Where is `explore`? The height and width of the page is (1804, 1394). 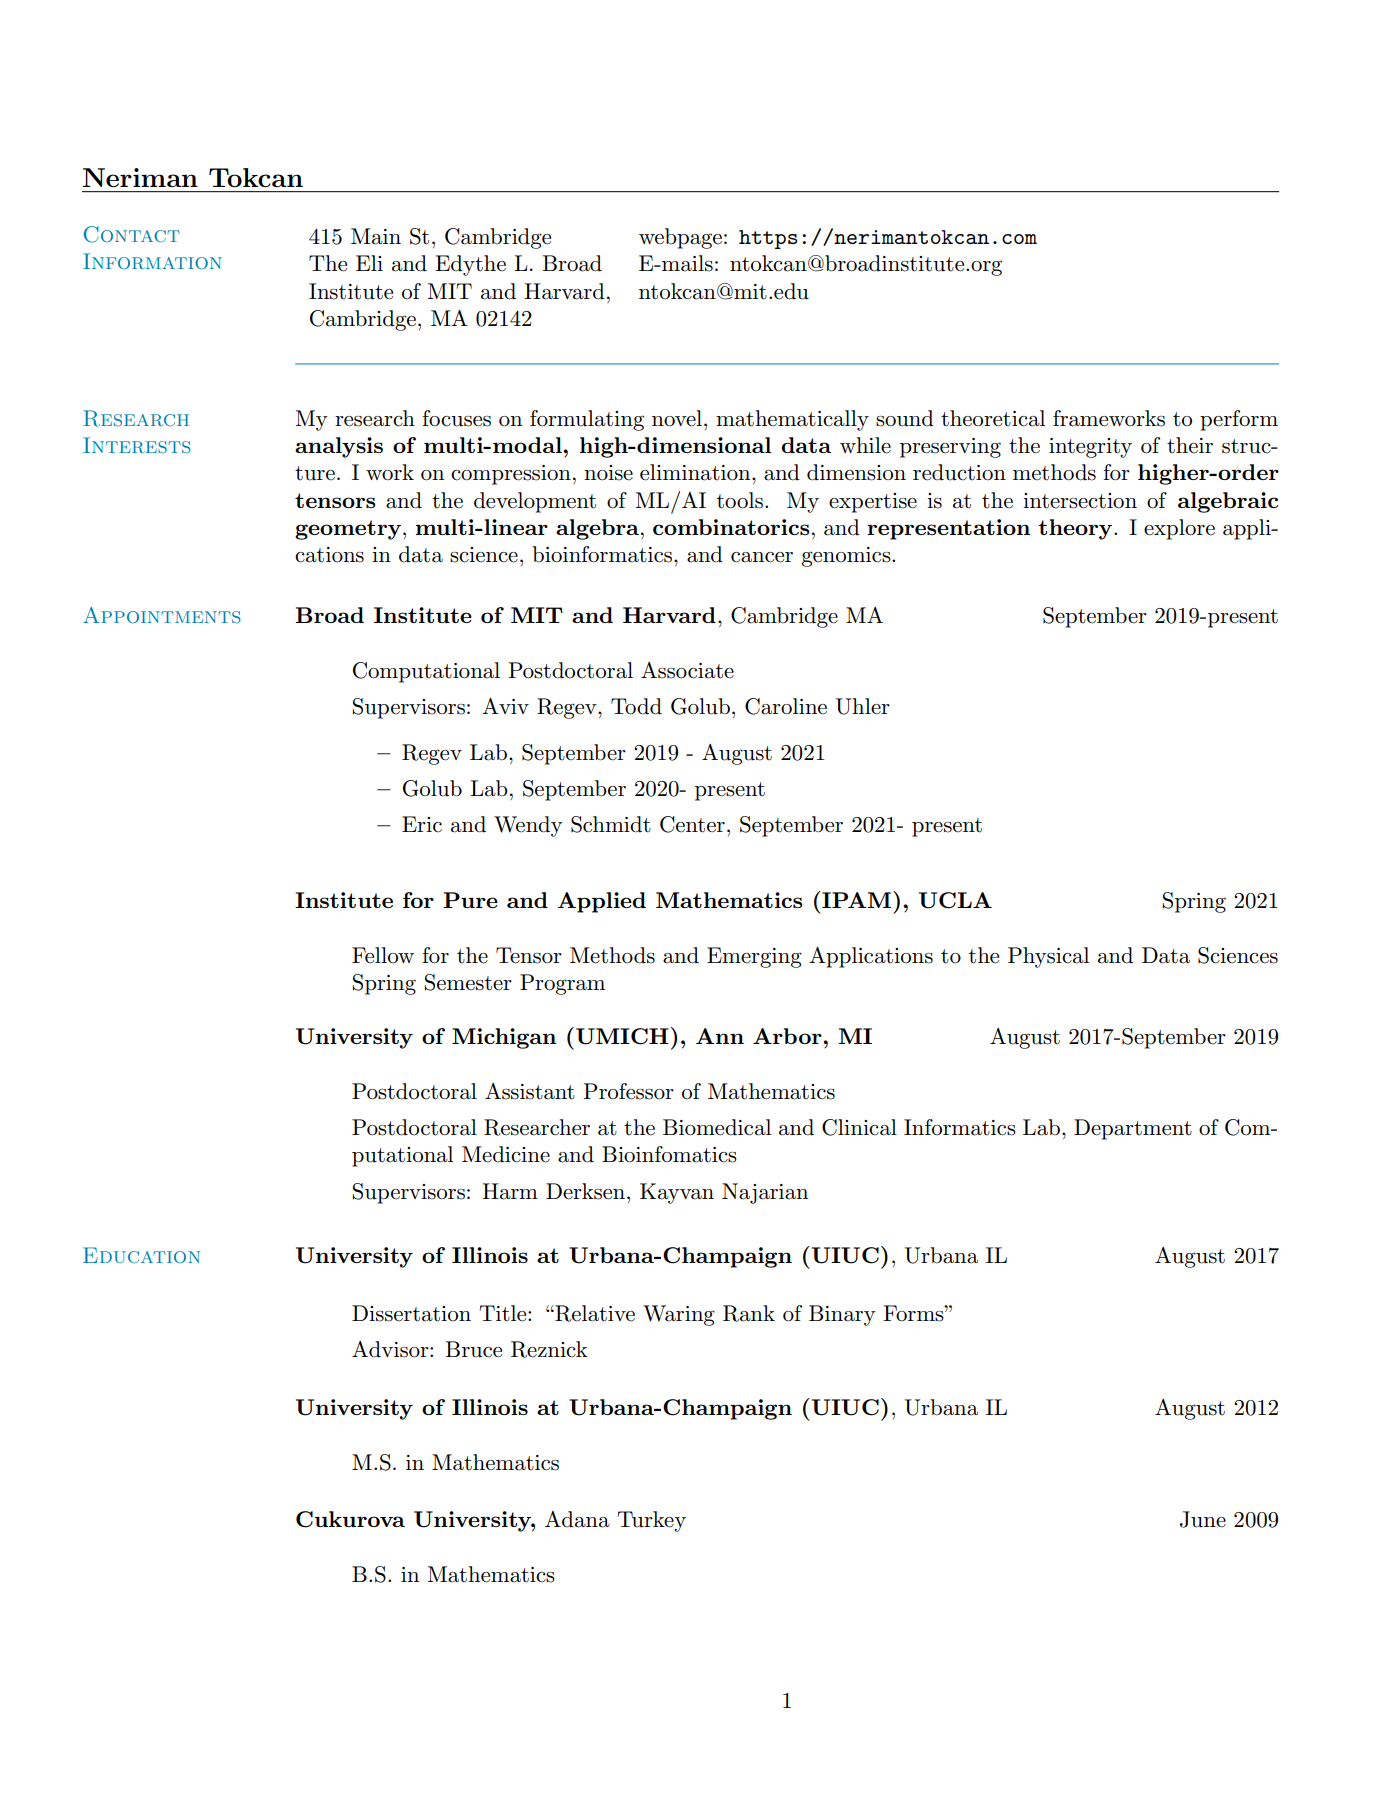
explore is located at coordinates (1179, 529).
